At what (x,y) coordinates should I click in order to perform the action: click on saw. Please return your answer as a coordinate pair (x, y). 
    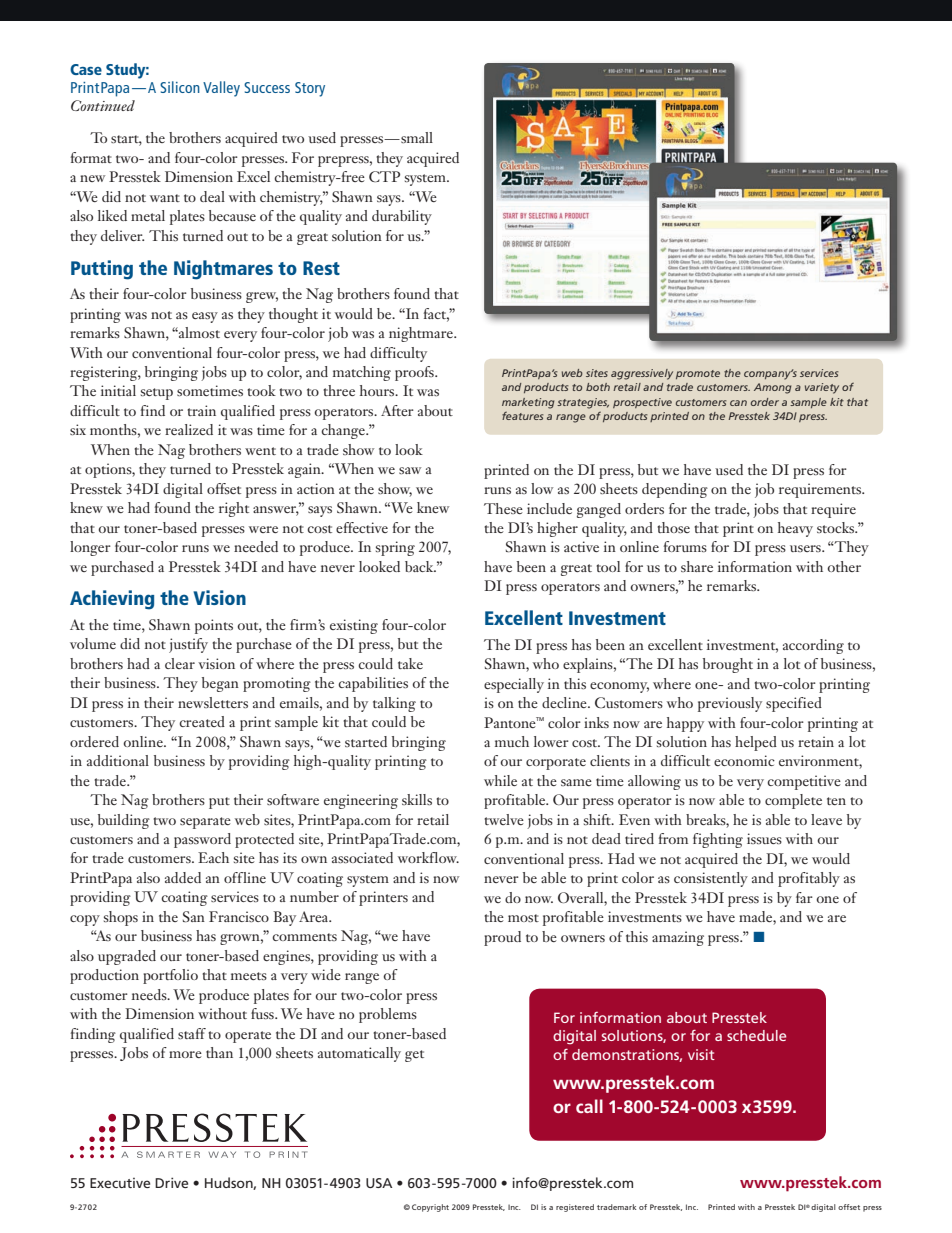
    Looking at the image, I should click on (410, 470).
